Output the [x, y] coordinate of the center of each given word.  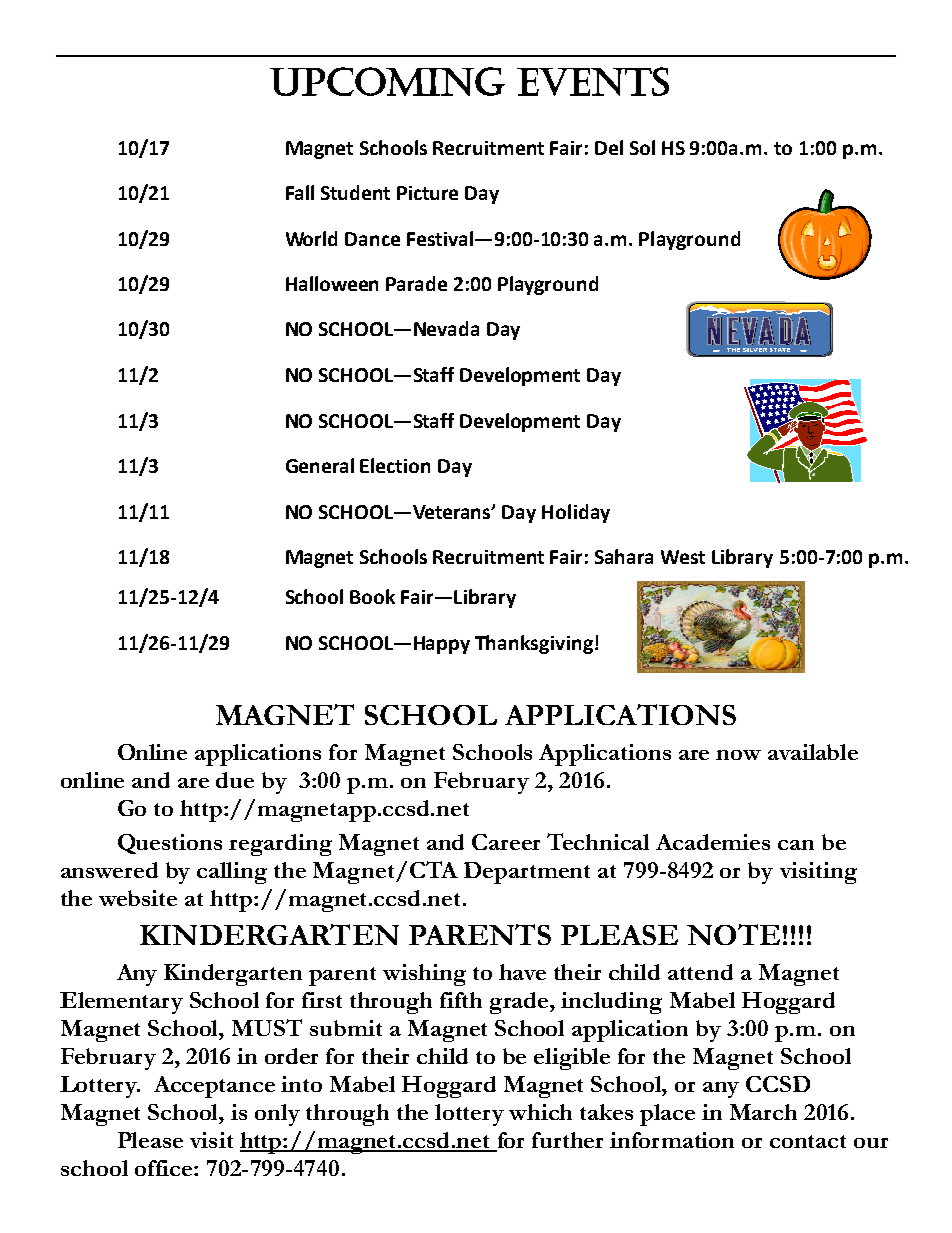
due [235, 780]
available [813, 752]
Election [395, 465]
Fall [300, 192]
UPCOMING [387, 81]
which [540, 1112]
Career [506, 842]
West [683, 557]
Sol [642, 147]
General [320, 465]
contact [808, 1141]
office [165, 1168]
